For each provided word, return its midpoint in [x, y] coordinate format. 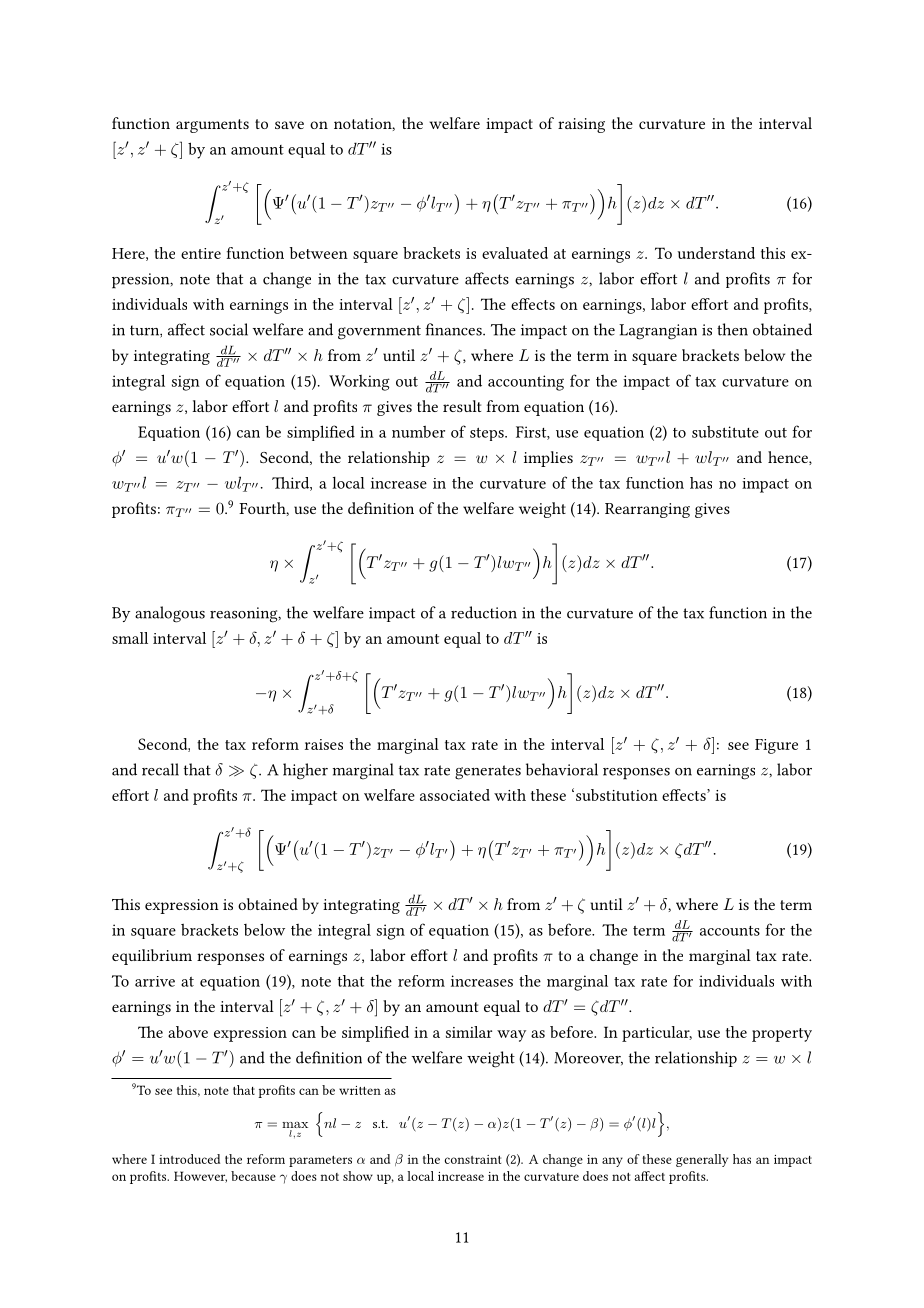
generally [702, 1160]
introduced [189, 1159]
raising [581, 125]
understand [716, 253]
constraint [473, 1159]
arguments [212, 126]
